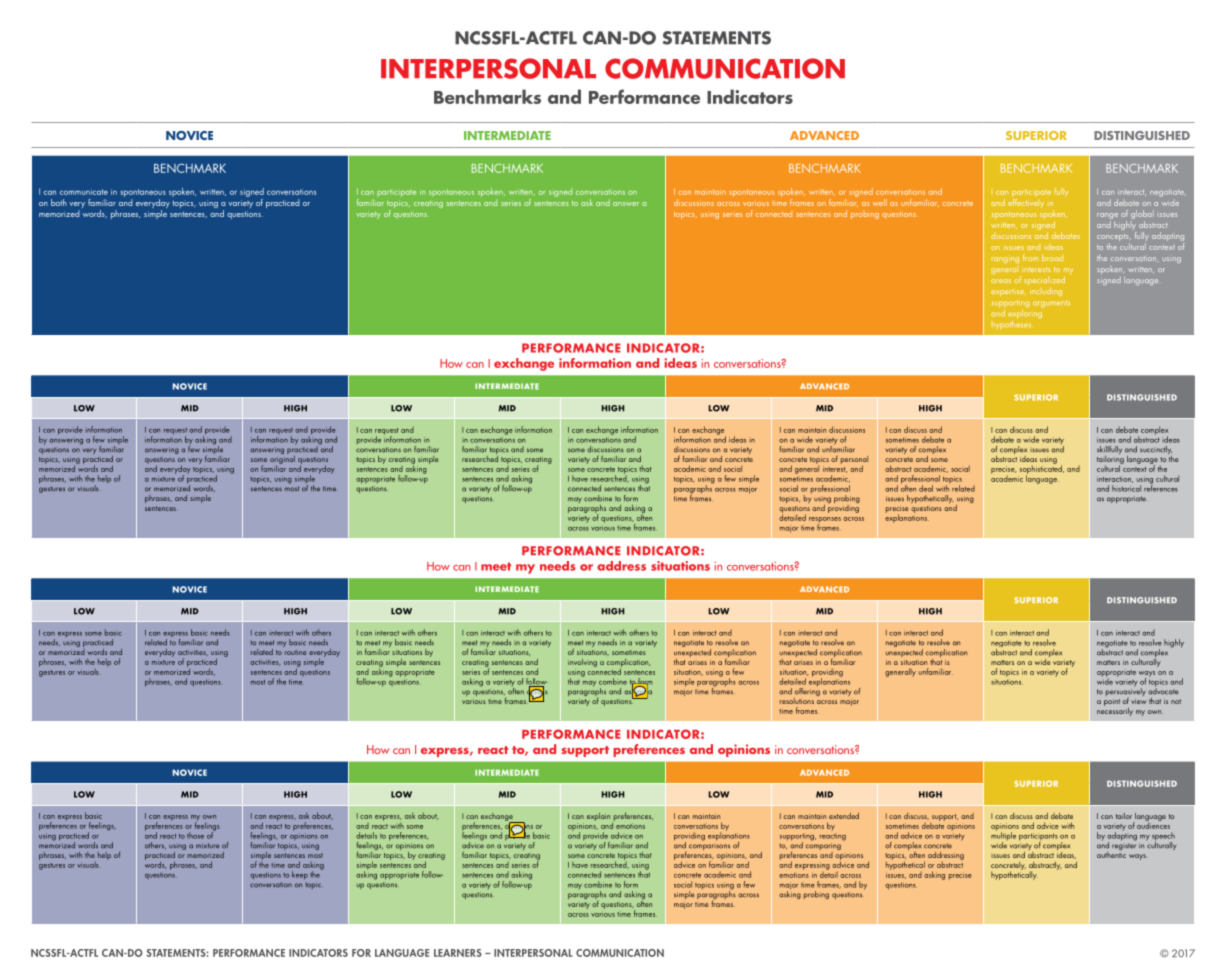  What do you see at coordinates (807, 692) in the screenshot?
I see `offering` at bounding box center [807, 692].
